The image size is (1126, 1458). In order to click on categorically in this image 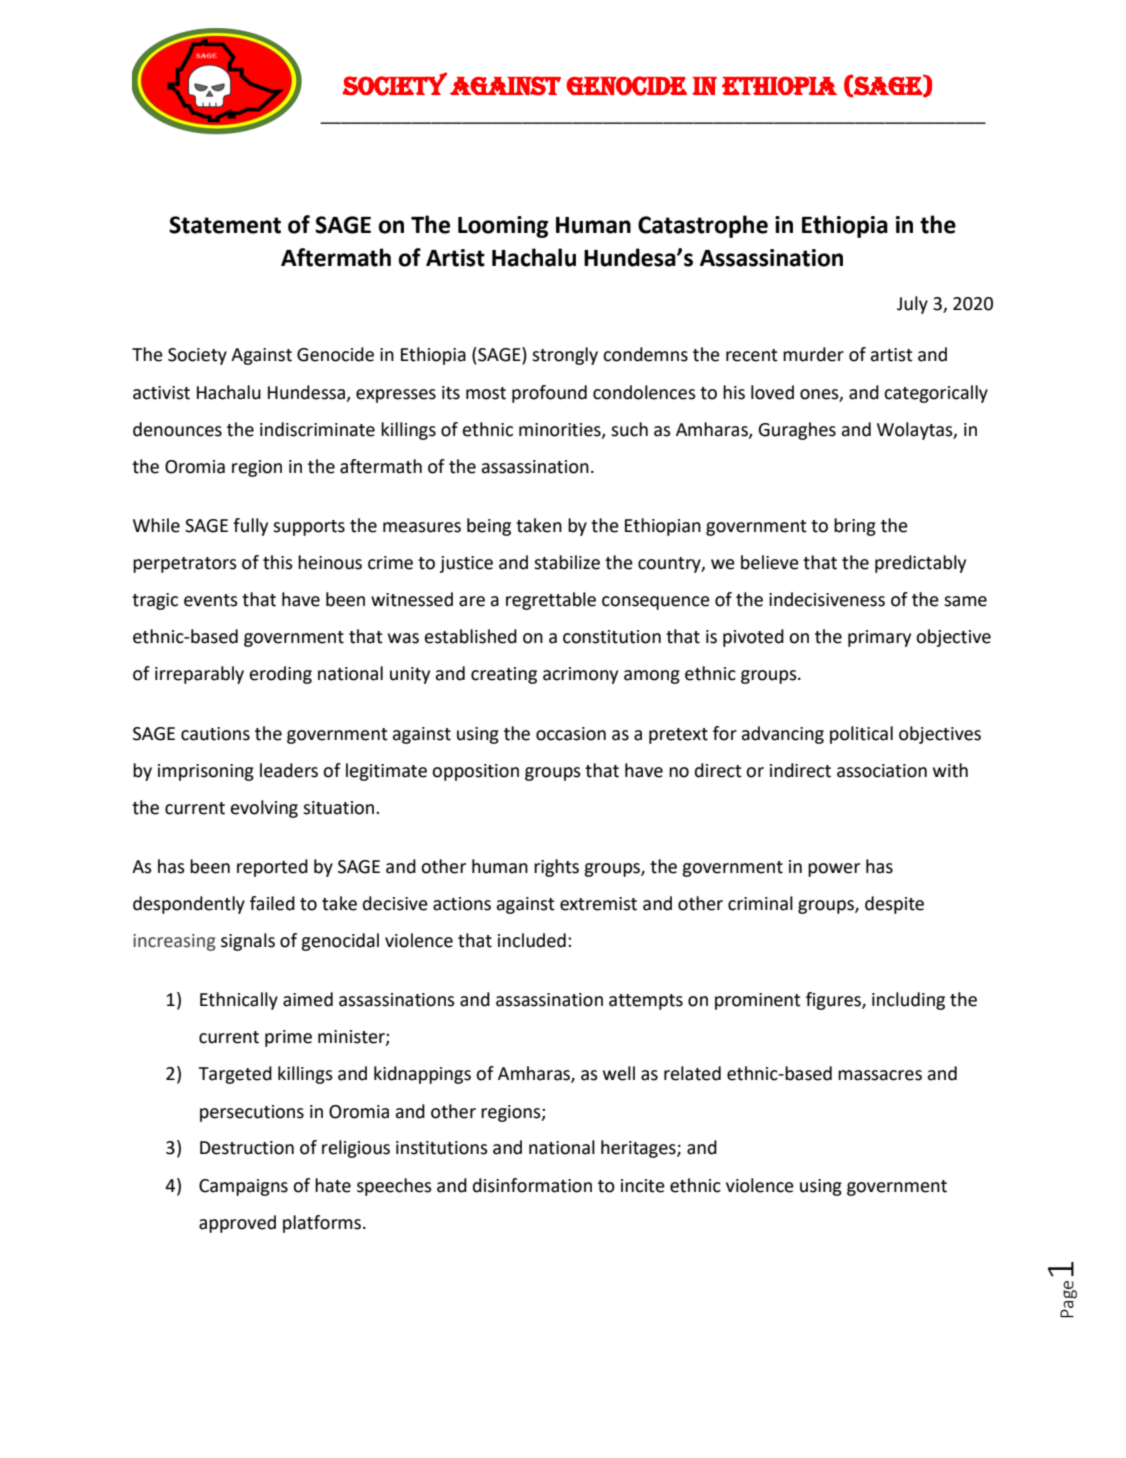, I will do `click(936, 394)`.
